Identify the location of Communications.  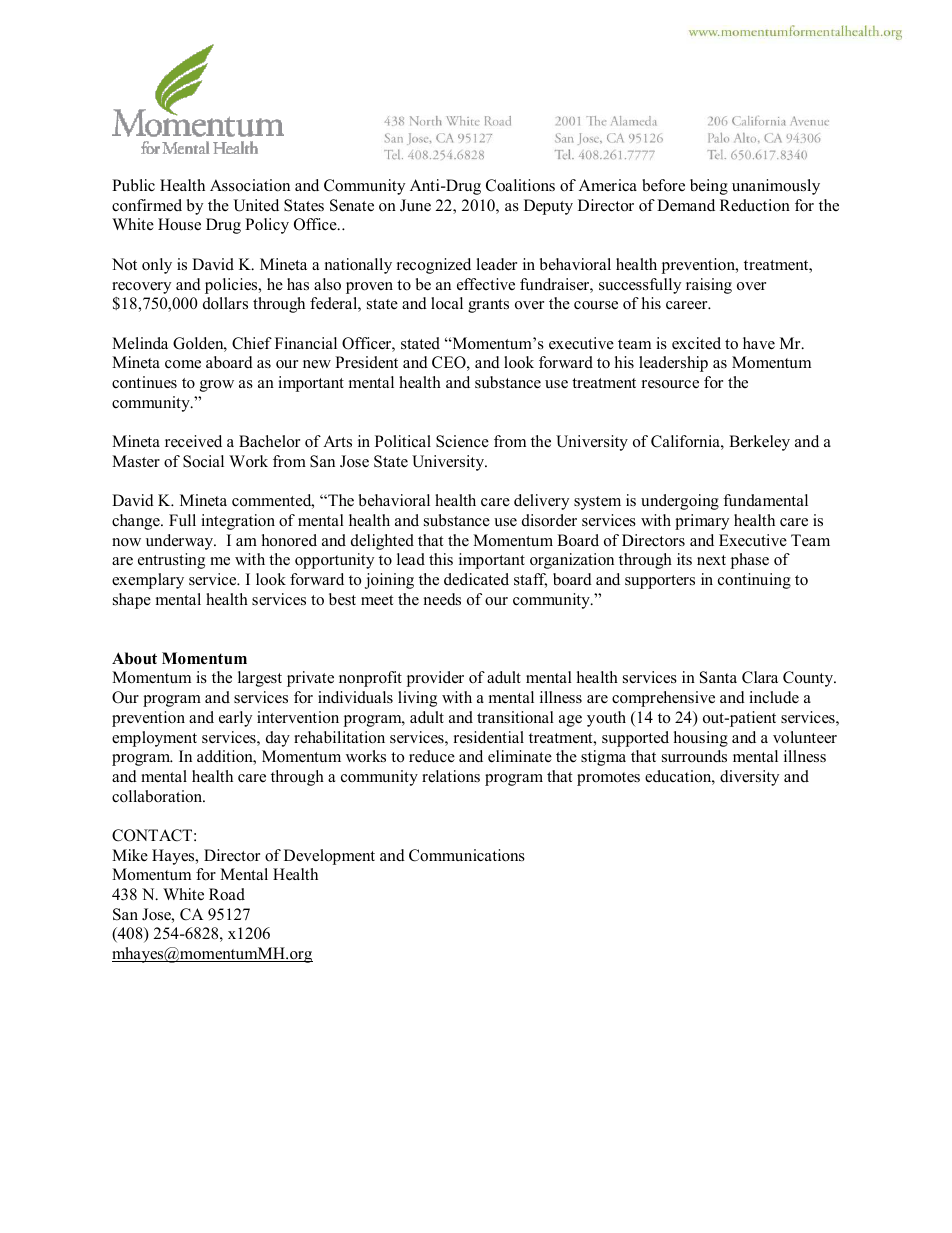
(467, 855).
